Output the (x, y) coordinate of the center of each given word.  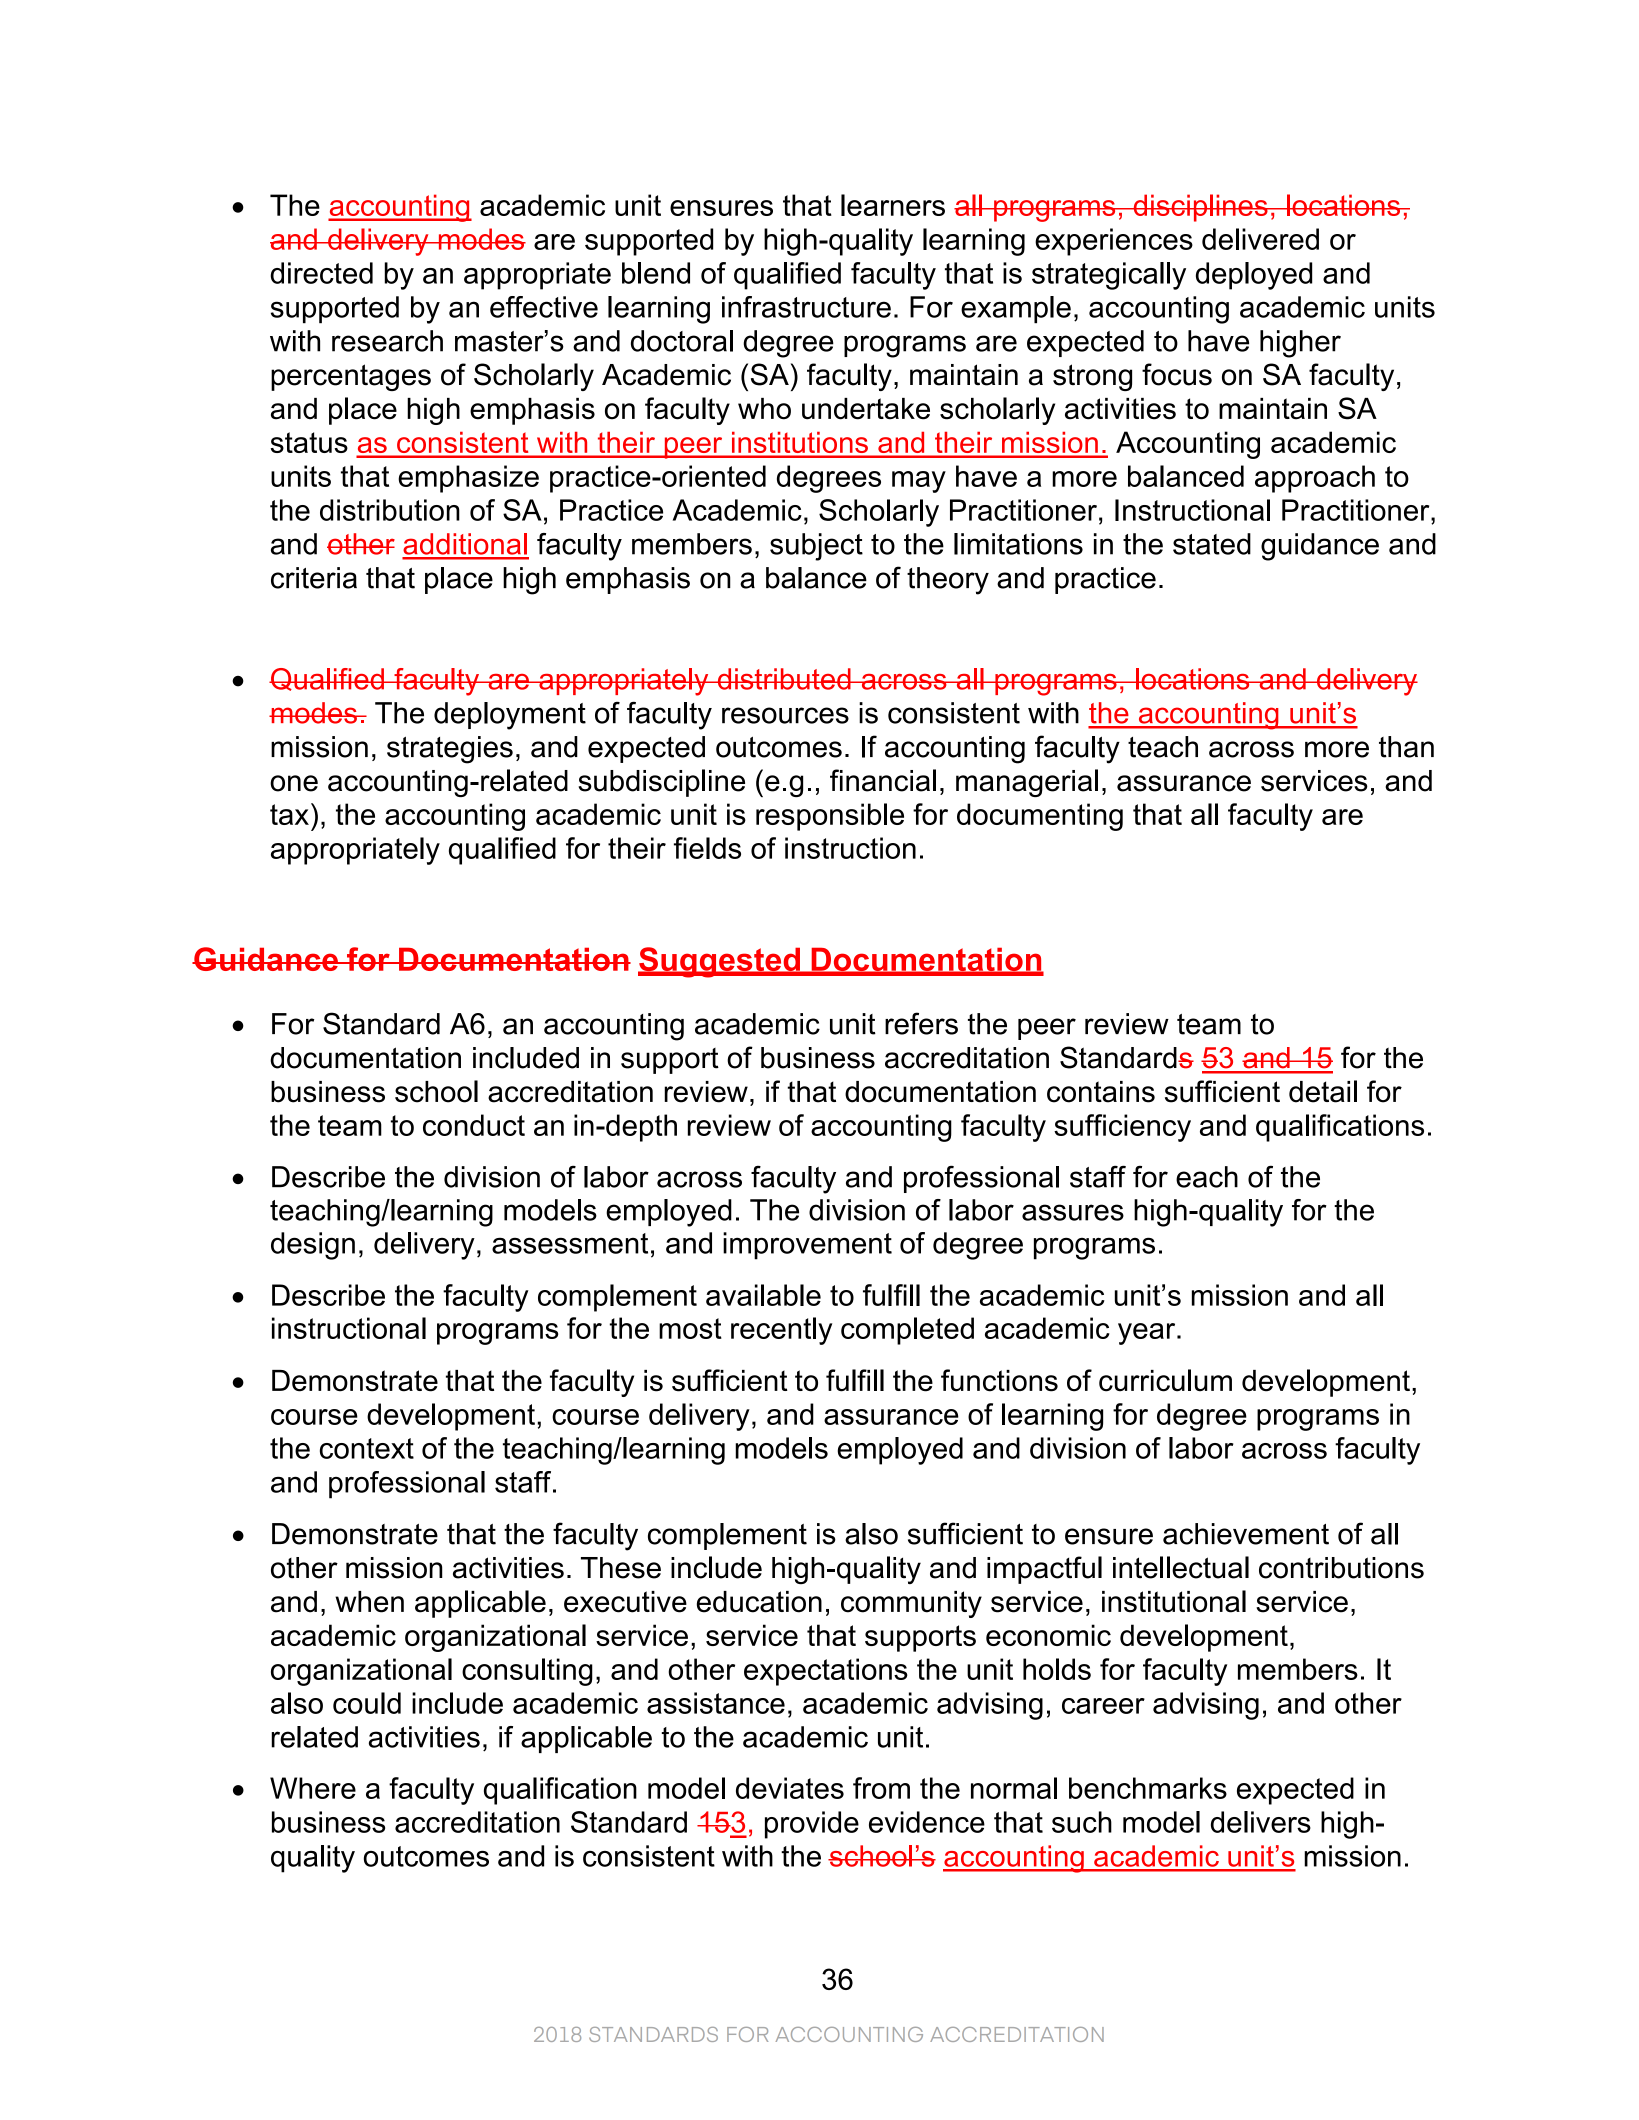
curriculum (1165, 1380)
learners (893, 205)
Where (313, 1788)
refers (921, 1023)
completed (907, 1331)
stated (1212, 544)
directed (321, 273)
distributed (784, 679)
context (367, 1448)
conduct (474, 1125)
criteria (314, 578)
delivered (1260, 239)
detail (1323, 1091)
